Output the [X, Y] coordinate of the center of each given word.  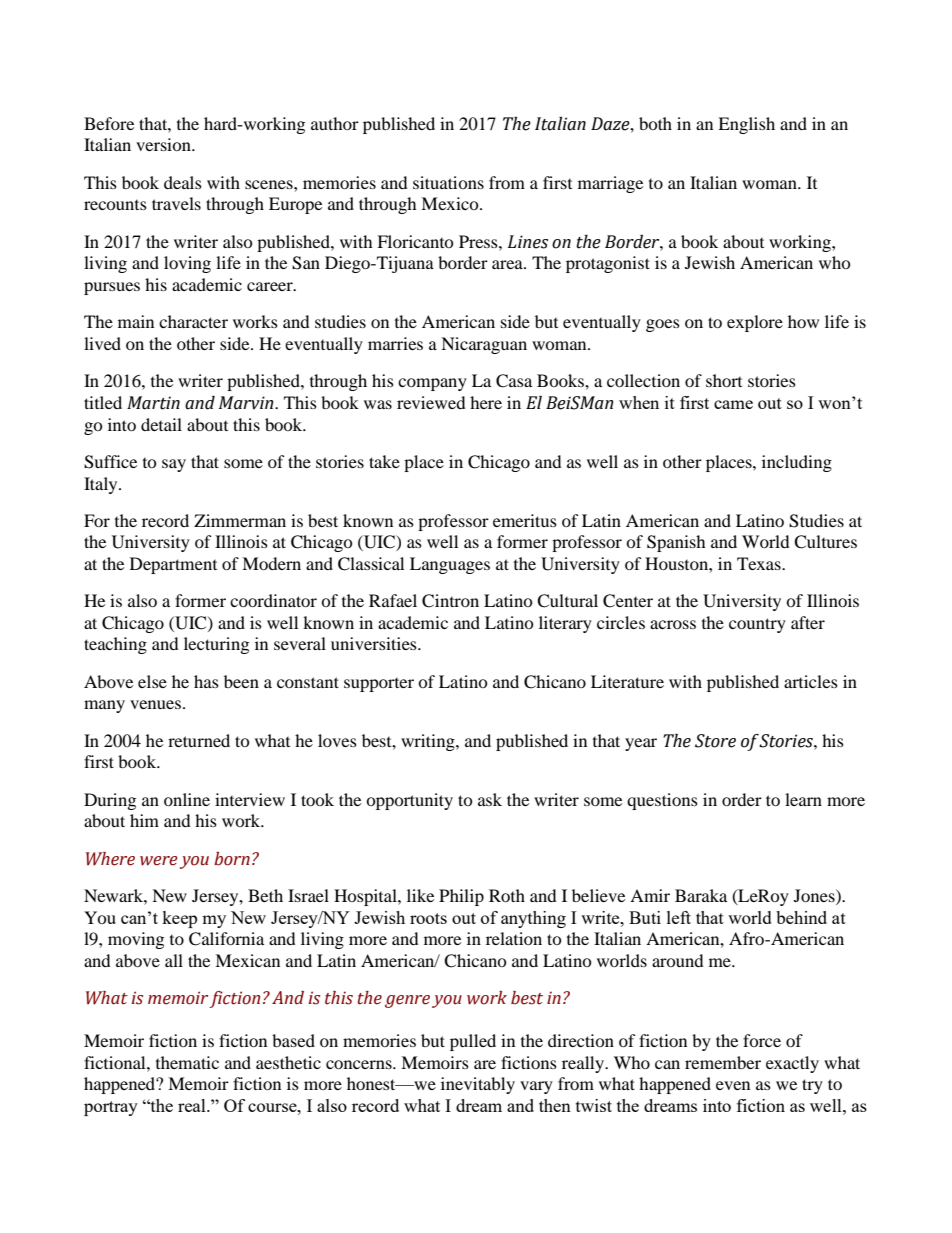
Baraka [701, 895]
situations [448, 182]
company [432, 384]
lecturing [216, 645]
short [724, 380]
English [746, 125]
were [159, 861]
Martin [153, 403]
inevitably [478, 1085]
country [757, 625]
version [164, 144]
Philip [461, 897]
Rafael [393, 600]
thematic [187, 1062]
